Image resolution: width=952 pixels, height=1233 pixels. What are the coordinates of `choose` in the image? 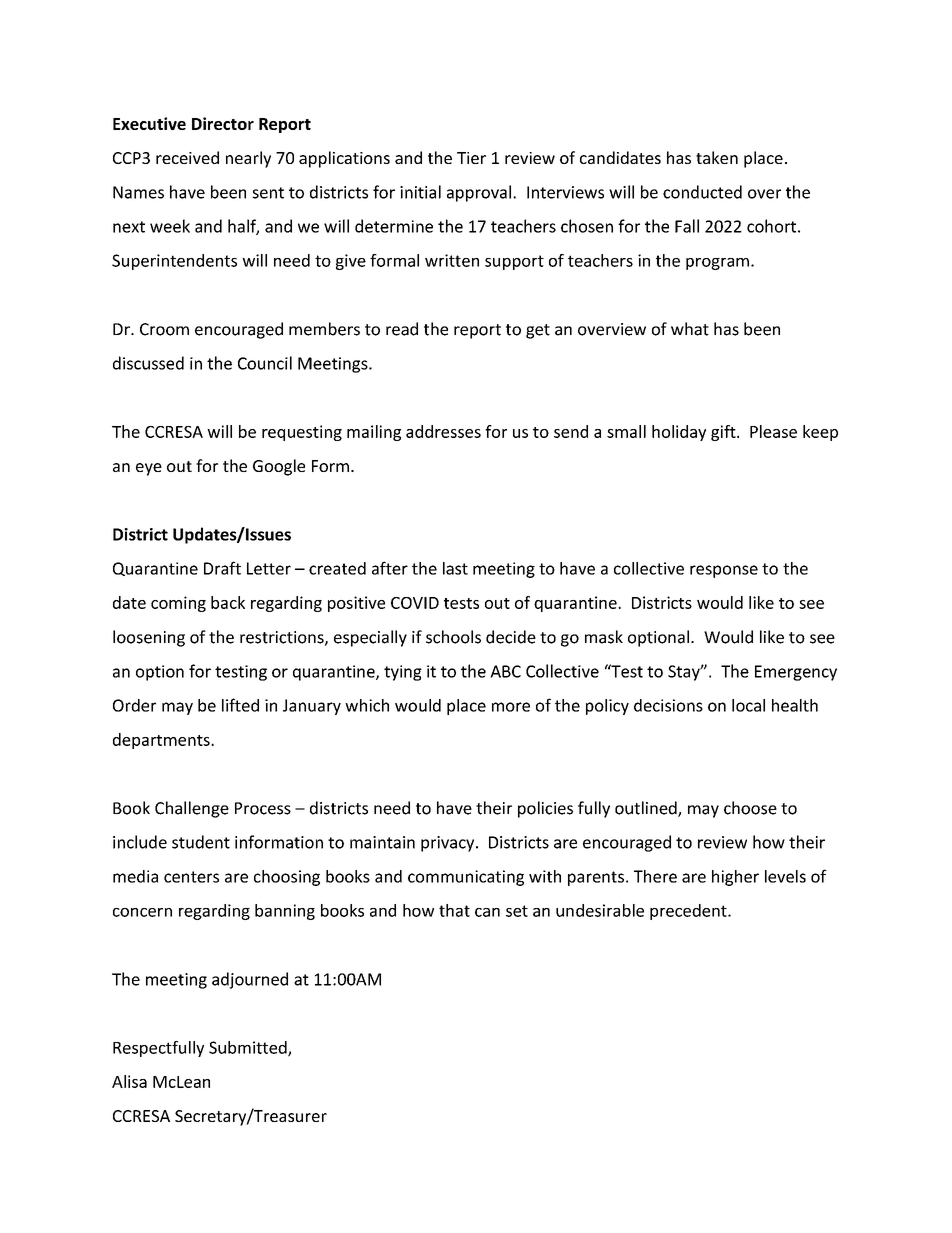 It's located at (750, 808).
